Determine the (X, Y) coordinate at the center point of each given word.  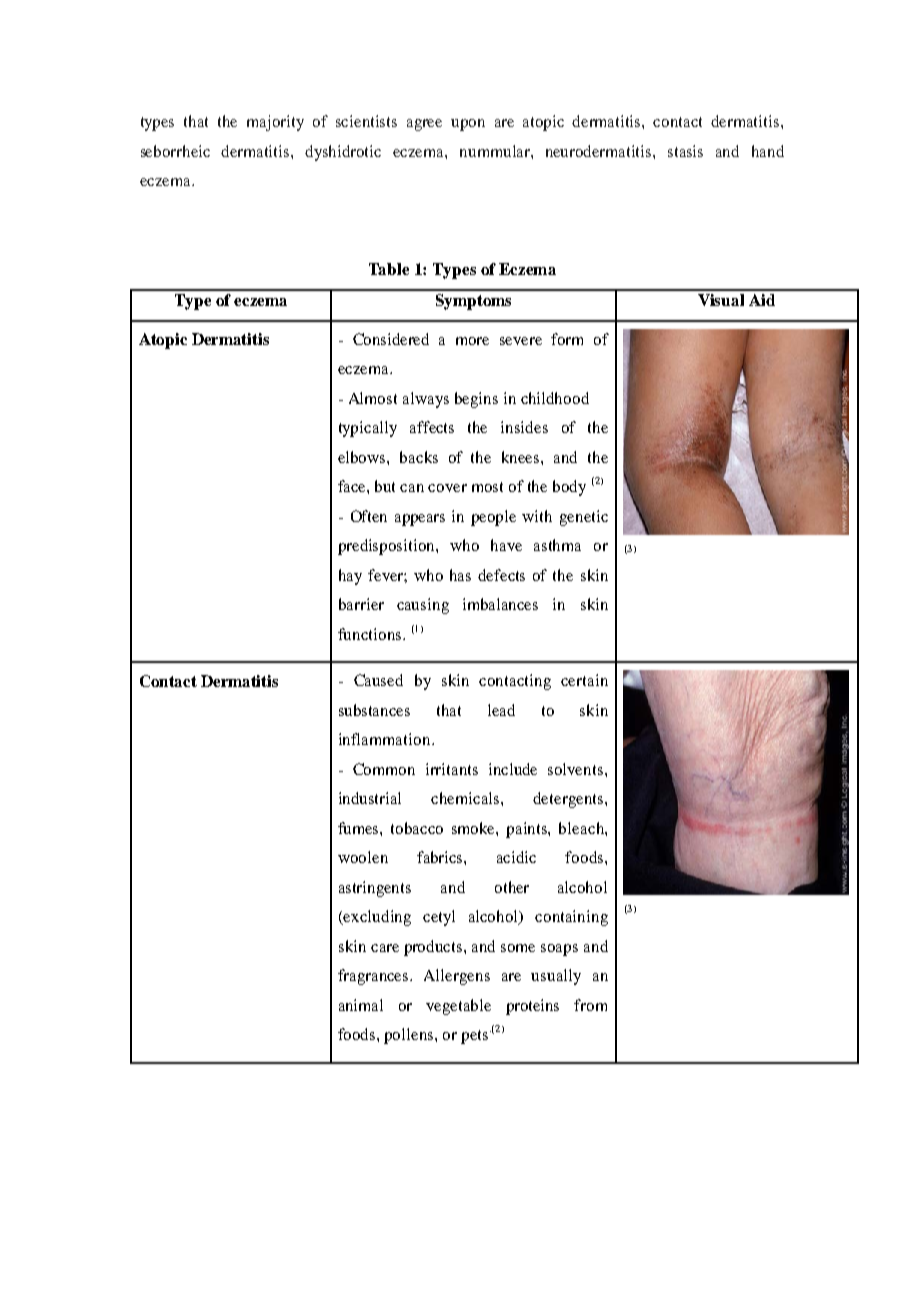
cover (447, 488)
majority (275, 123)
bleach (582, 828)
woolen (363, 857)
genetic (584, 518)
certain (584, 680)
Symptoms (473, 302)
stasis (685, 151)
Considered (391, 339)
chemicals (466, 798)
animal (361, 1005)
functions (371, 634)
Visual (721, 300)
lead (501, 710)
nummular (496, 151)
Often (369, 516)
